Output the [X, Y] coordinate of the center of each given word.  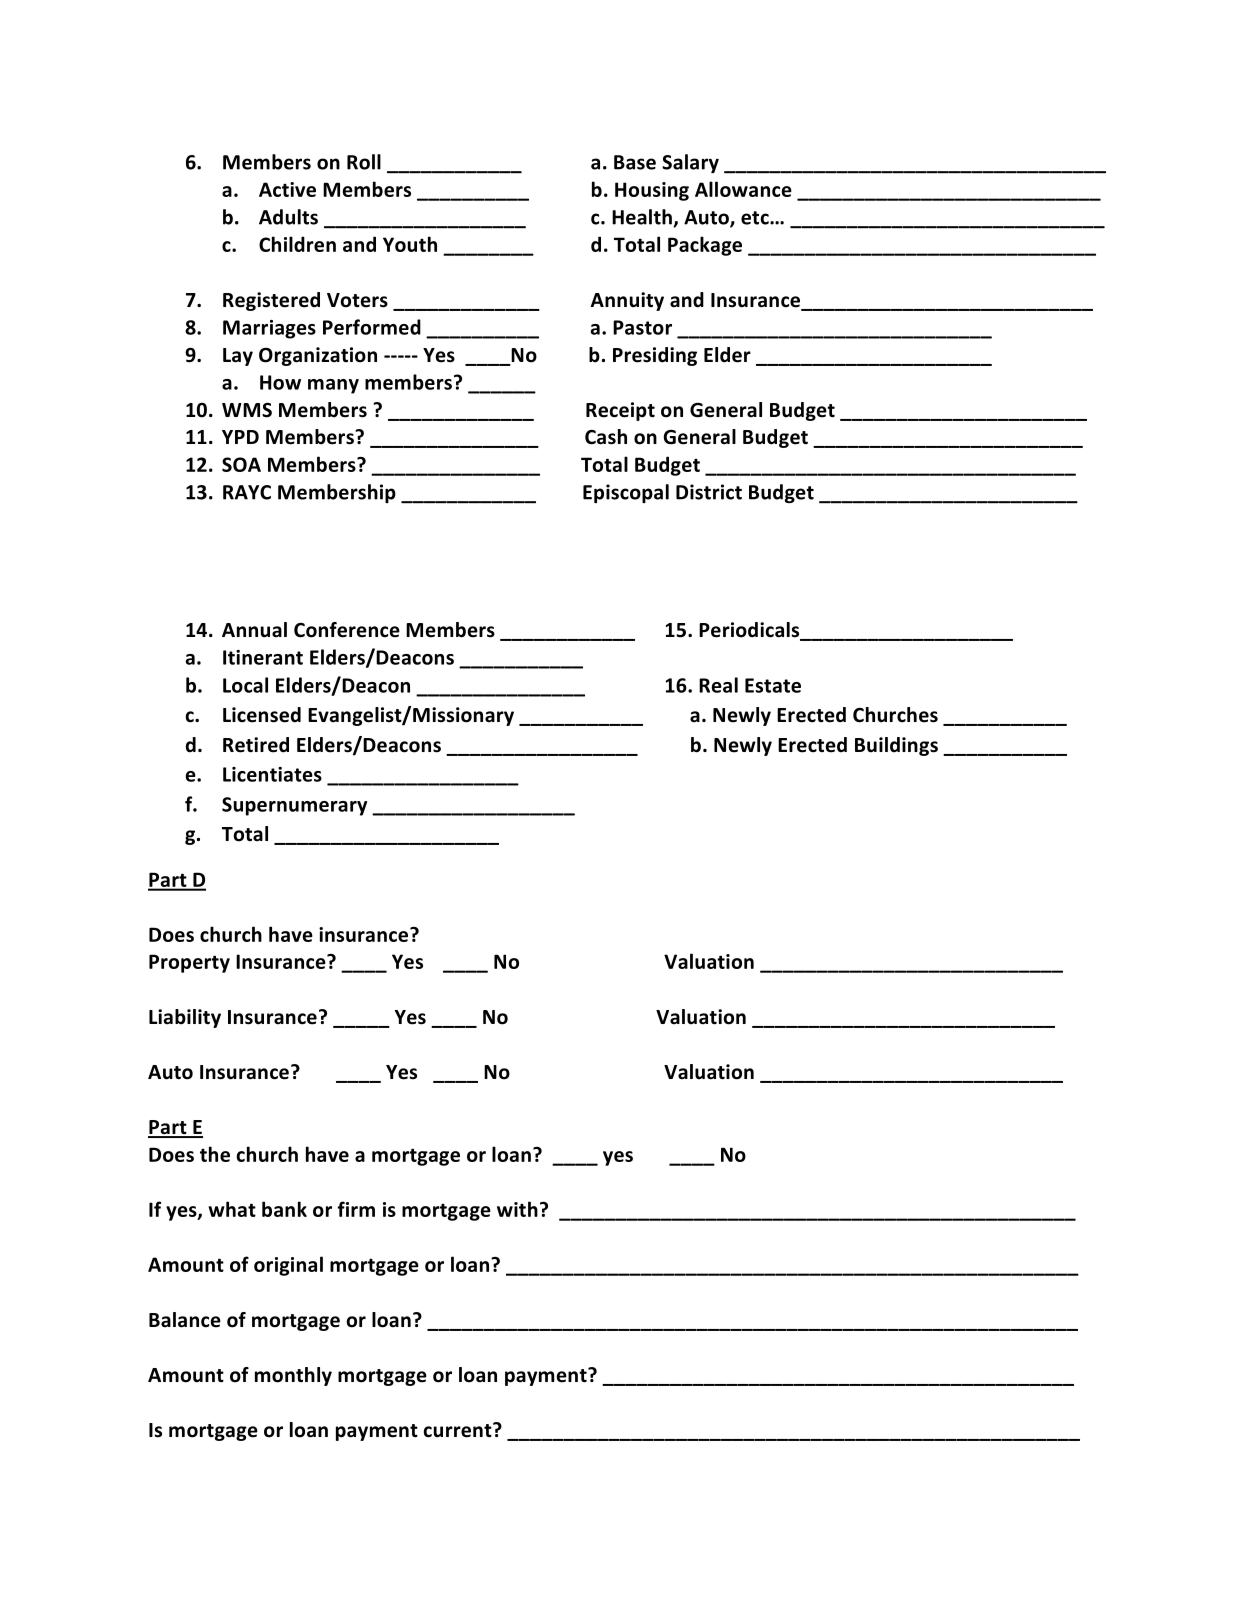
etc [756, 218]
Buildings [896, 746]
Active [287, 189]
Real [718, 685]
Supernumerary [294, 806]
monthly [293, 1376]
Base [635, 162]
